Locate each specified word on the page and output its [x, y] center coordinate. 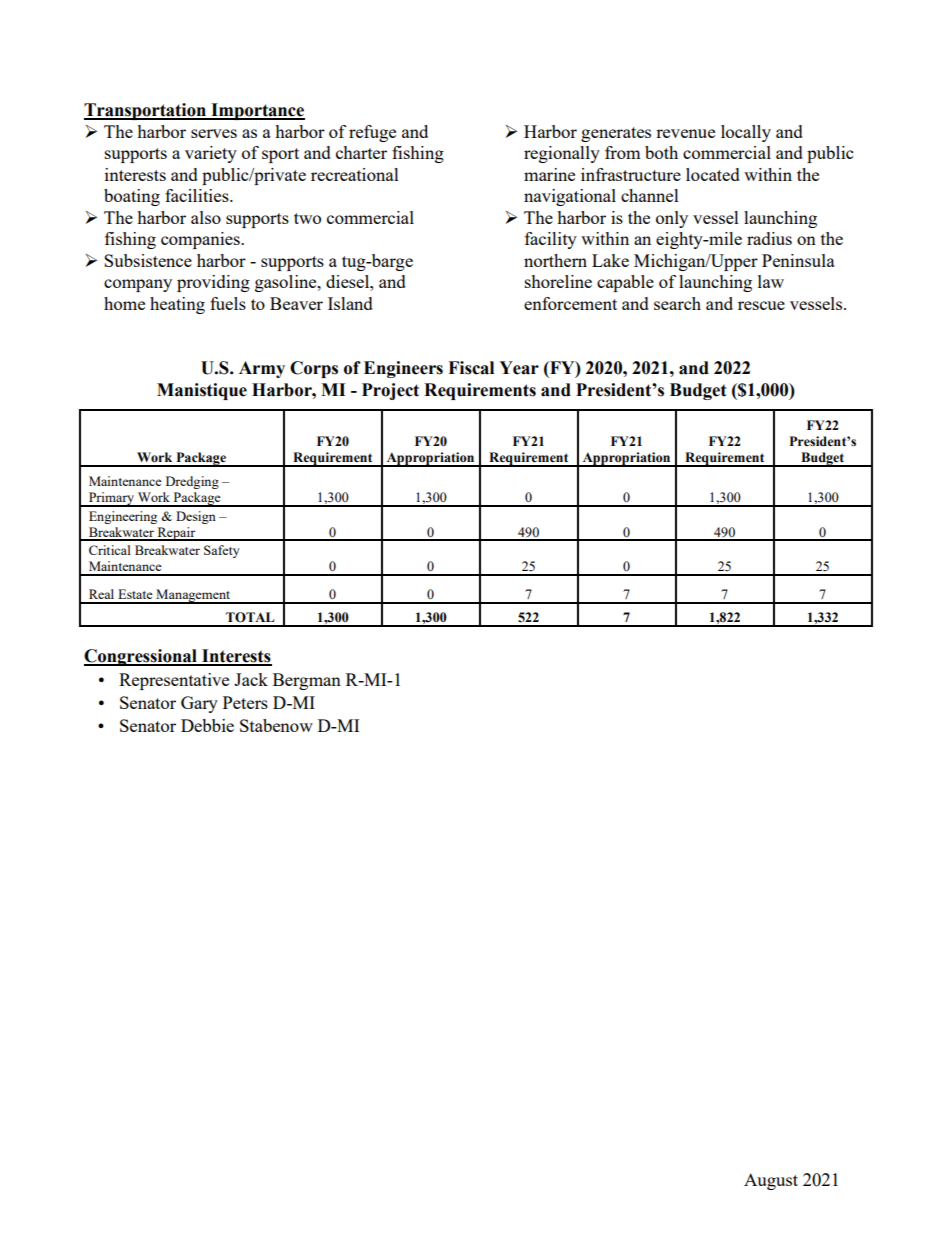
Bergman [307, 681]
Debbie [207, 725]
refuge [372, 133]
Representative [174, 681]
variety [211, 154]
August [771, 1181]
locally [746, 133]
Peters [245, 702]
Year [519, 368]
